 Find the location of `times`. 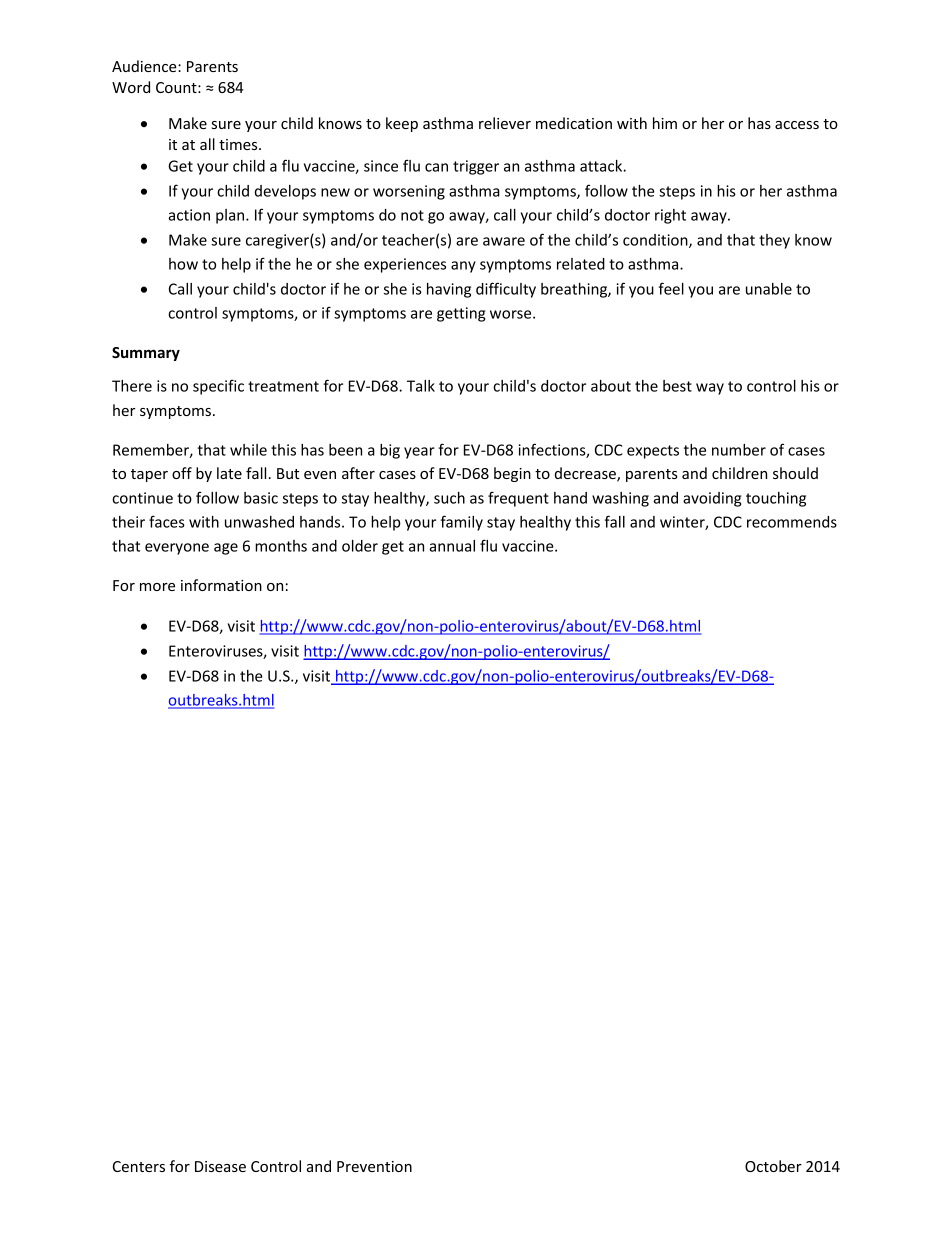

times is located at coordinates (239, 144).
